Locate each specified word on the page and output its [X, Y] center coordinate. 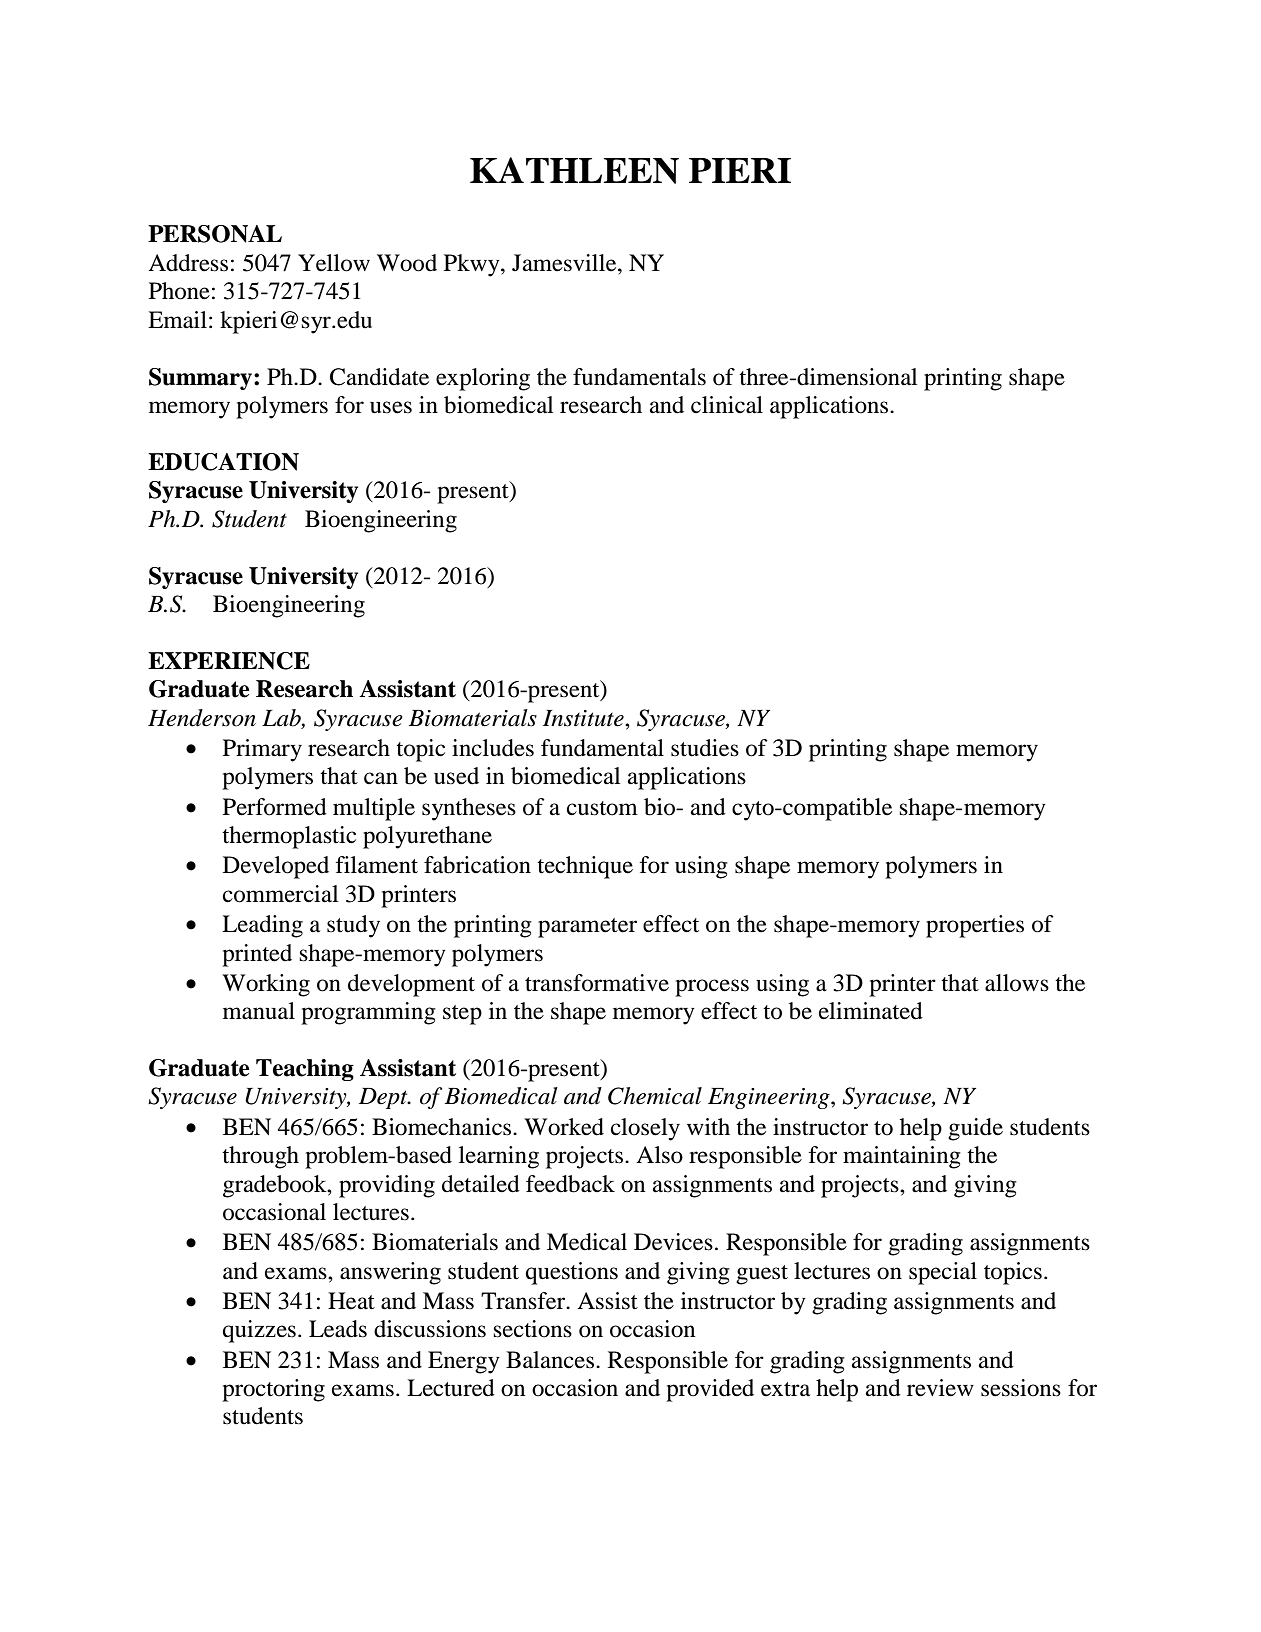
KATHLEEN [574, 170]
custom [602, 808]
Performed [275, 807]
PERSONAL [215, 234]
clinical [727, 405]
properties [975, 926]
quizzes [259, 1331]
